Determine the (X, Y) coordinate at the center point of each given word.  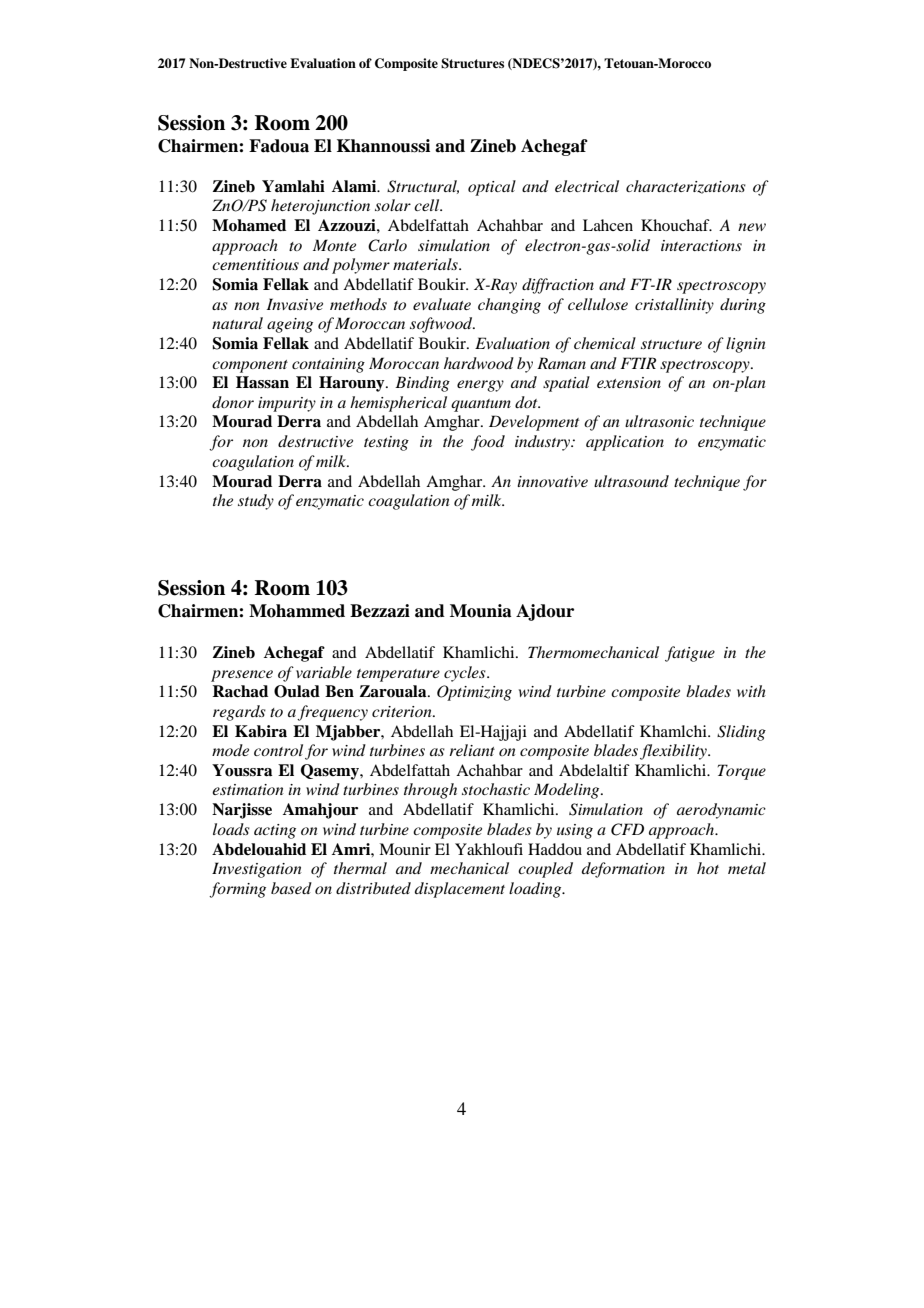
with (751, 691)
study (256, 502)
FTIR (638, 363)
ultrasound (631, 481)
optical (492, 188)
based (291, 888)
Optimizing (474, 693)
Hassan (262, 382)
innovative (552, 481)
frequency (332, 713)
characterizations (686, 187)
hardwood (479, 363)
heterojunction (320, 207)
